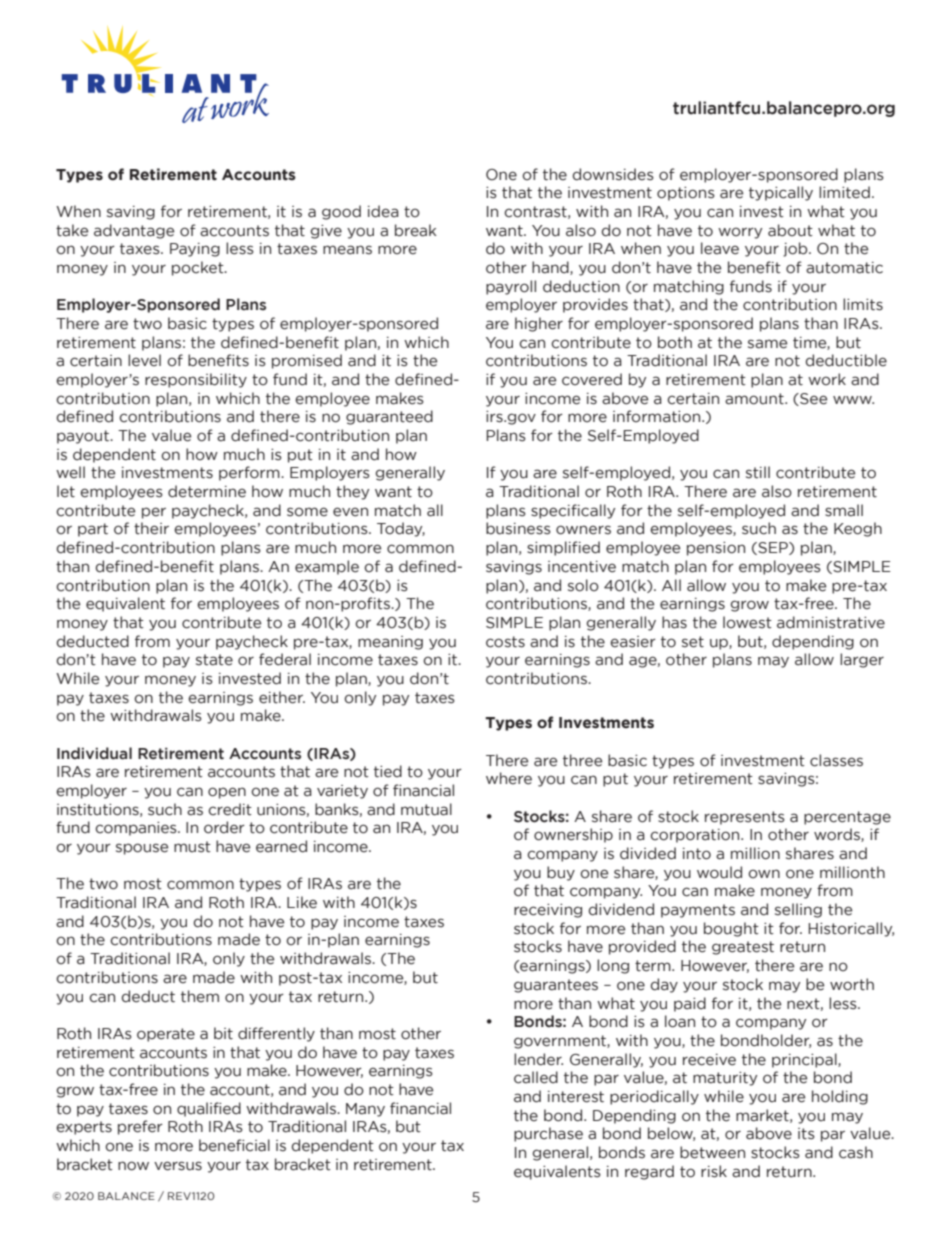 Image resolution: width=952 pixels, height=1233 pixels. What do you see at coordinates (509, 778) in the page?
I see `where` at bounding box center [509, 778].
